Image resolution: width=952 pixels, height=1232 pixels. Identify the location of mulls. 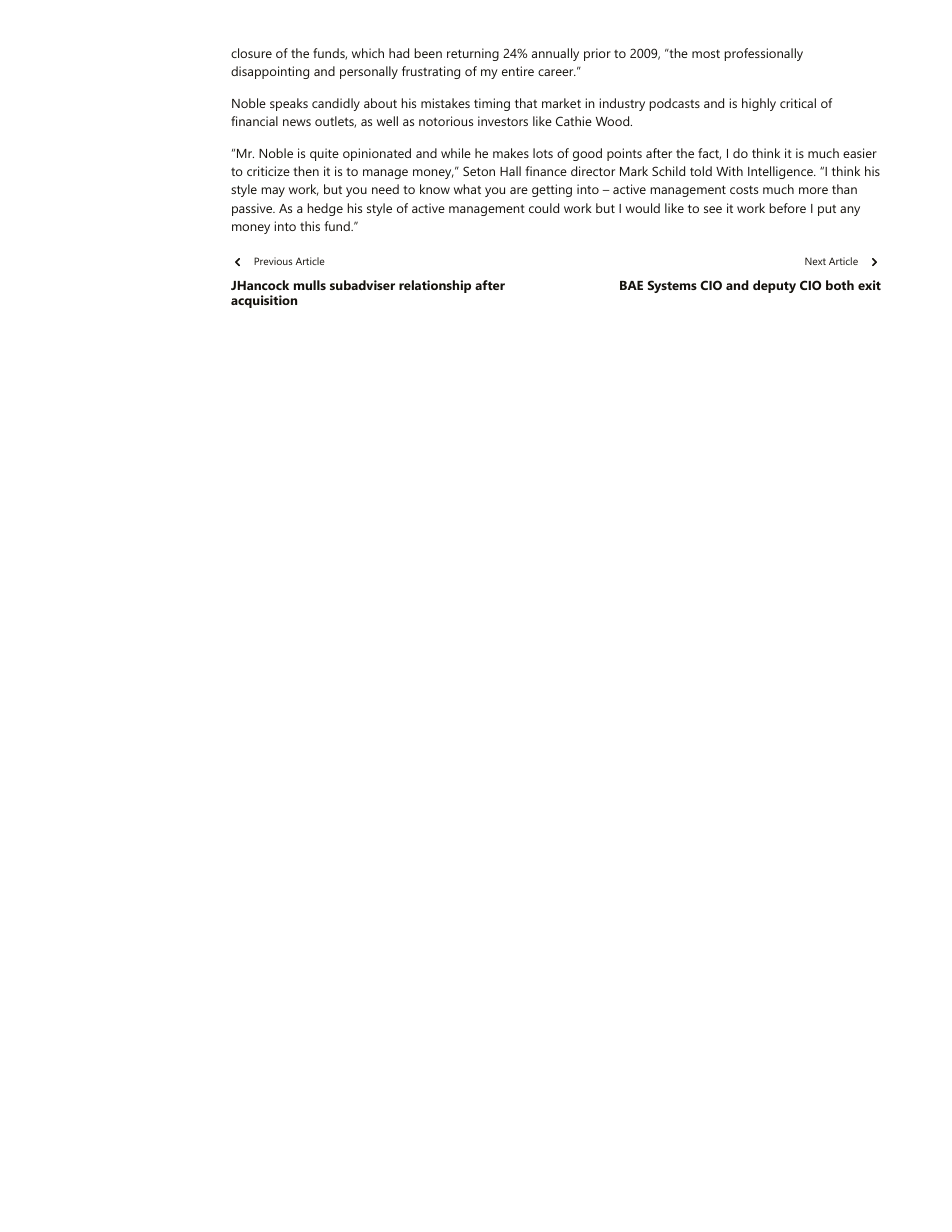
(310, 285).
